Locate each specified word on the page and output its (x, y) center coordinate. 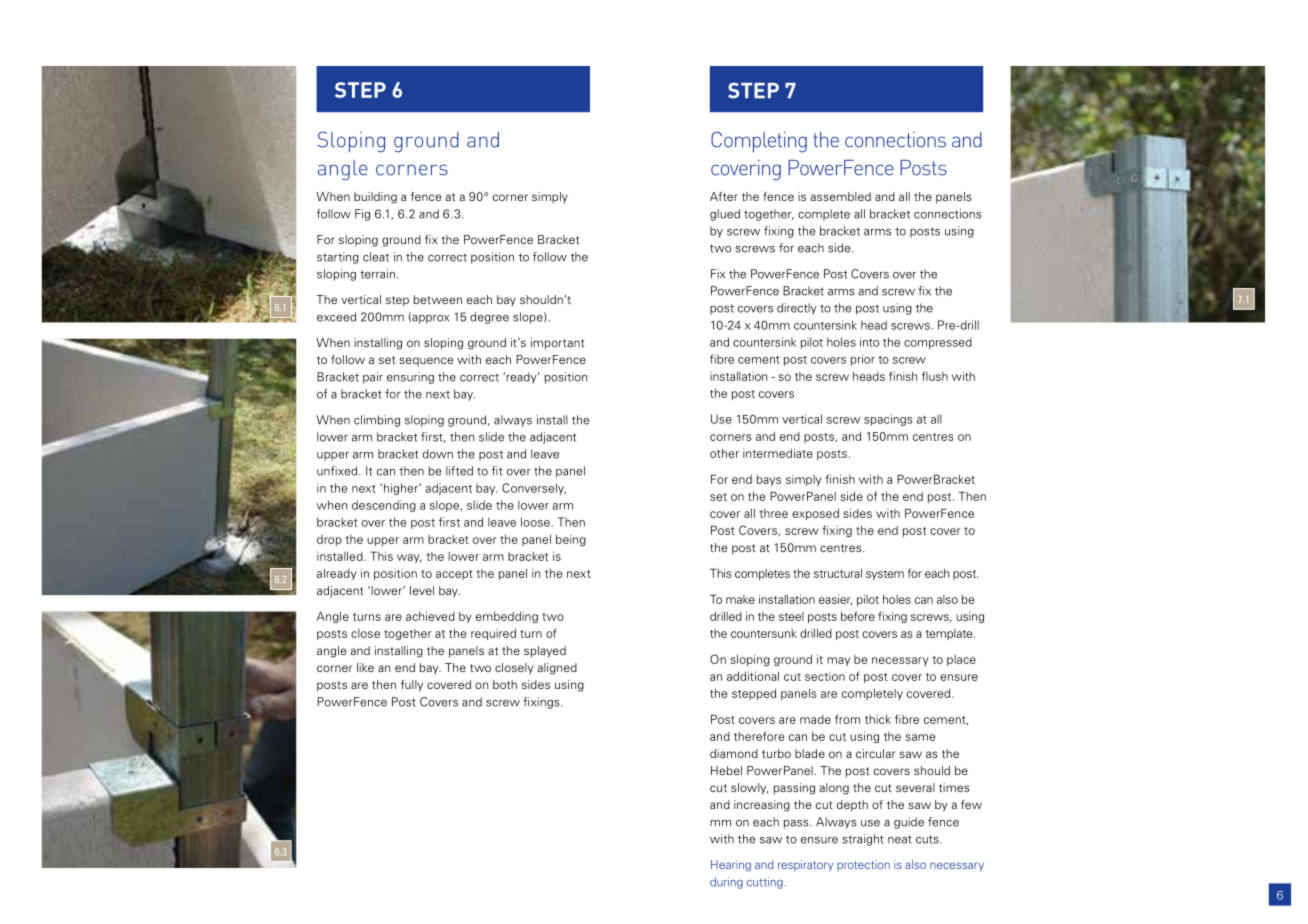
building (375, 198)
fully (412, 686)
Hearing (731, 866)
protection (863, 865)
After (724, 196)
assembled (840, 196)
